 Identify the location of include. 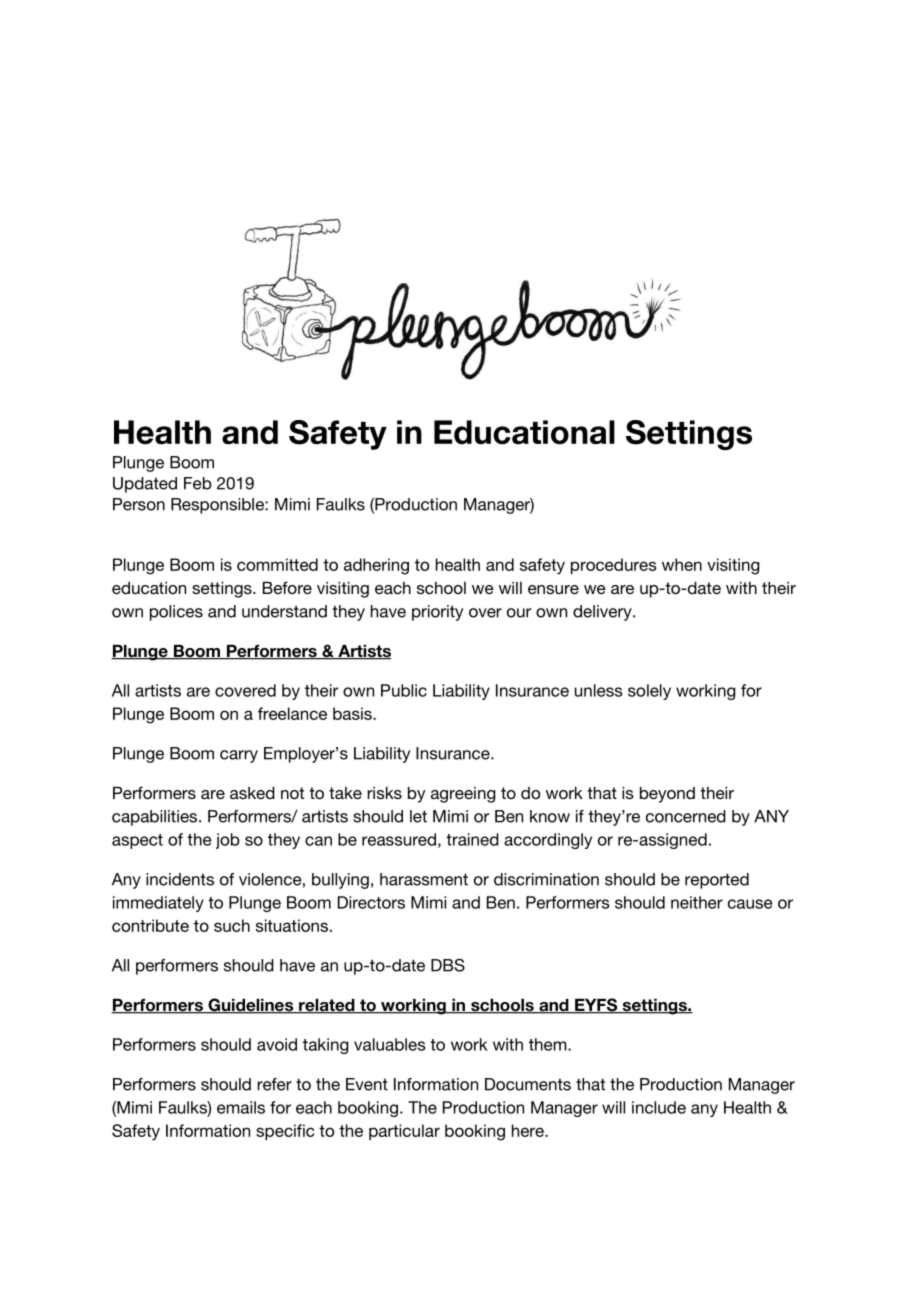
(659, 1107).
